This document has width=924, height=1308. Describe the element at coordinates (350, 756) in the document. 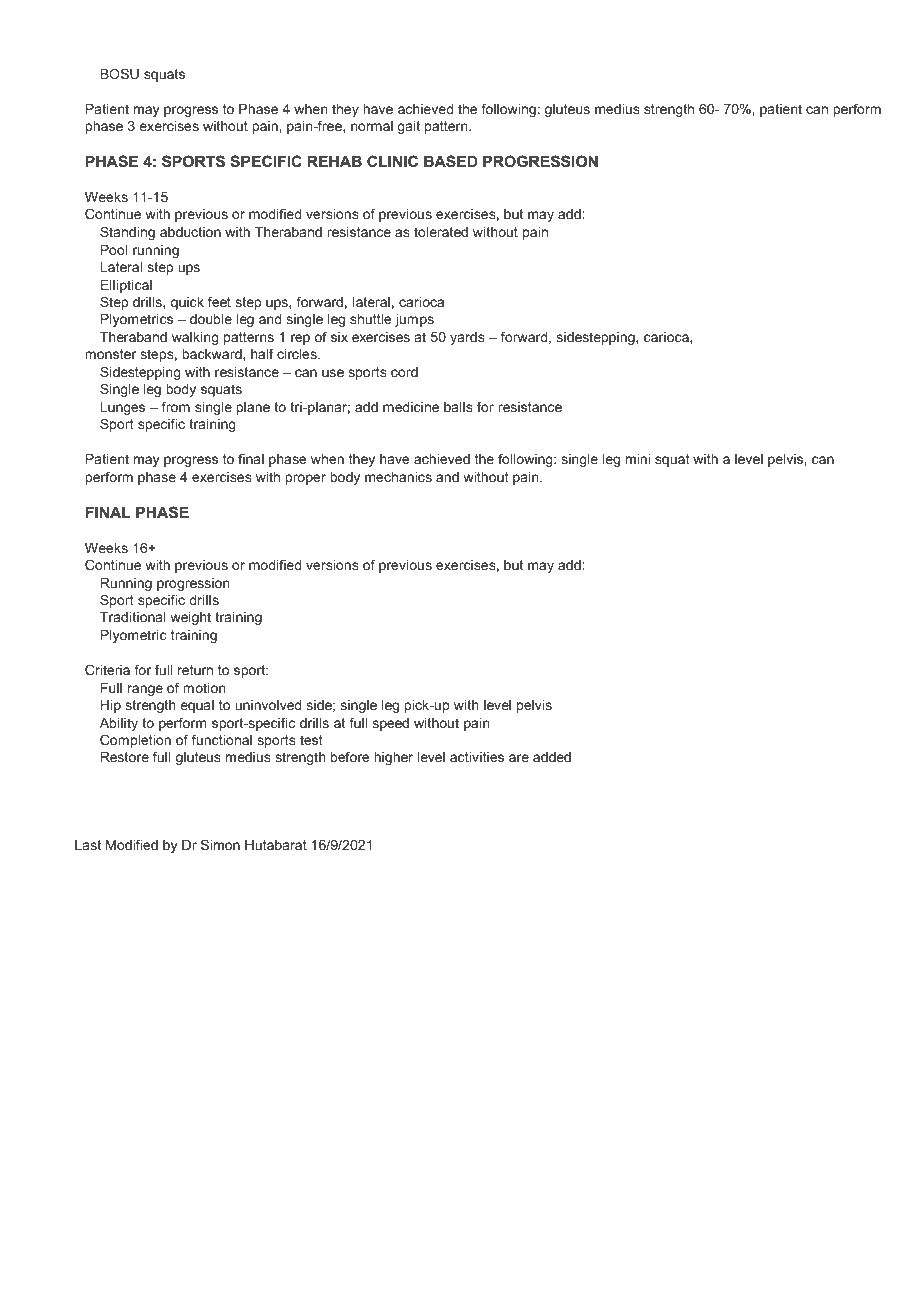

I see `before` at that location.
